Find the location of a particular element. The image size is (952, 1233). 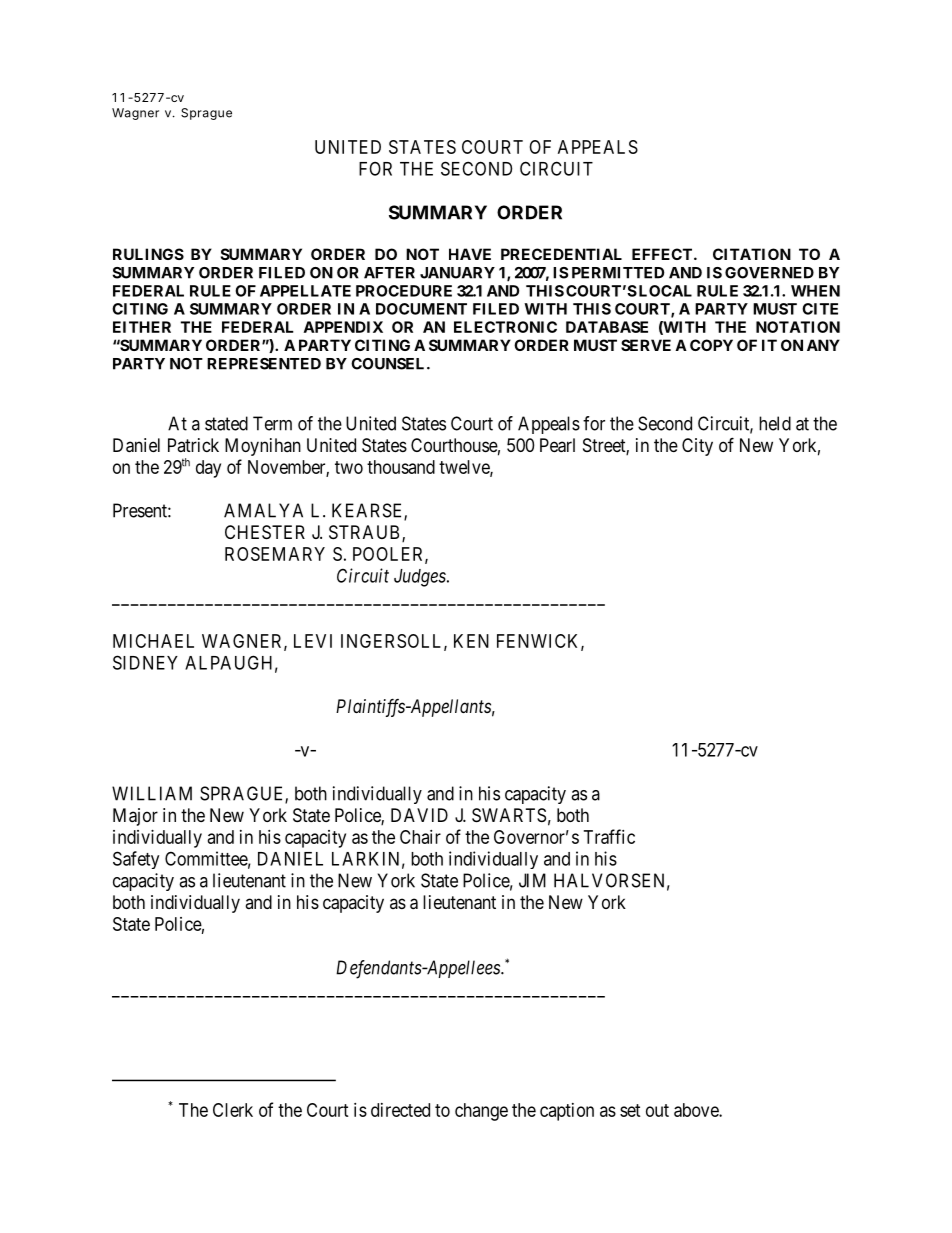

GOVERNED is located at coordinates (769, 273).
